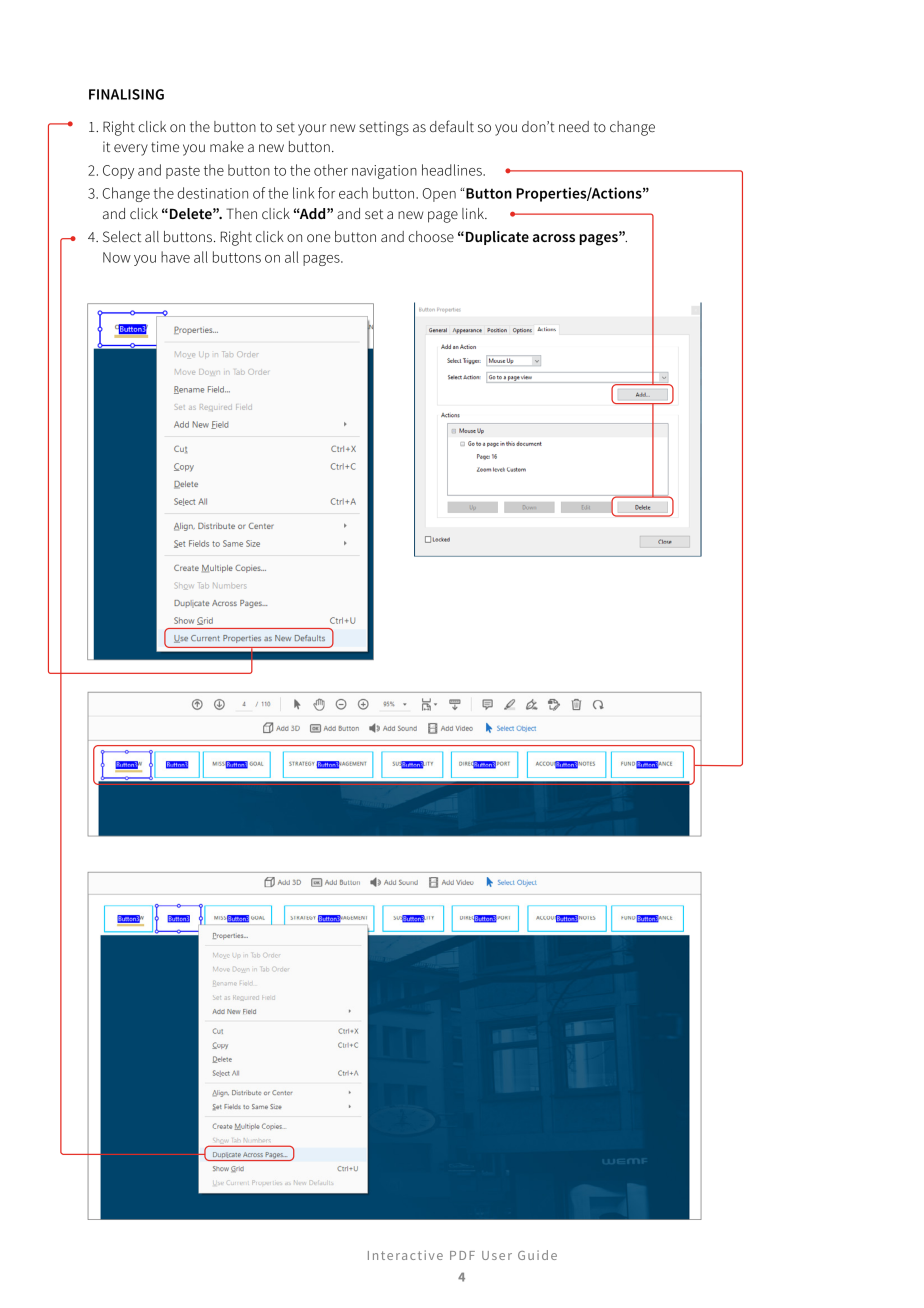 This screenshot has height=1308, width=924. Describe the element at coordinates (574, 126) in the screenshot. I see `need` at that location.
